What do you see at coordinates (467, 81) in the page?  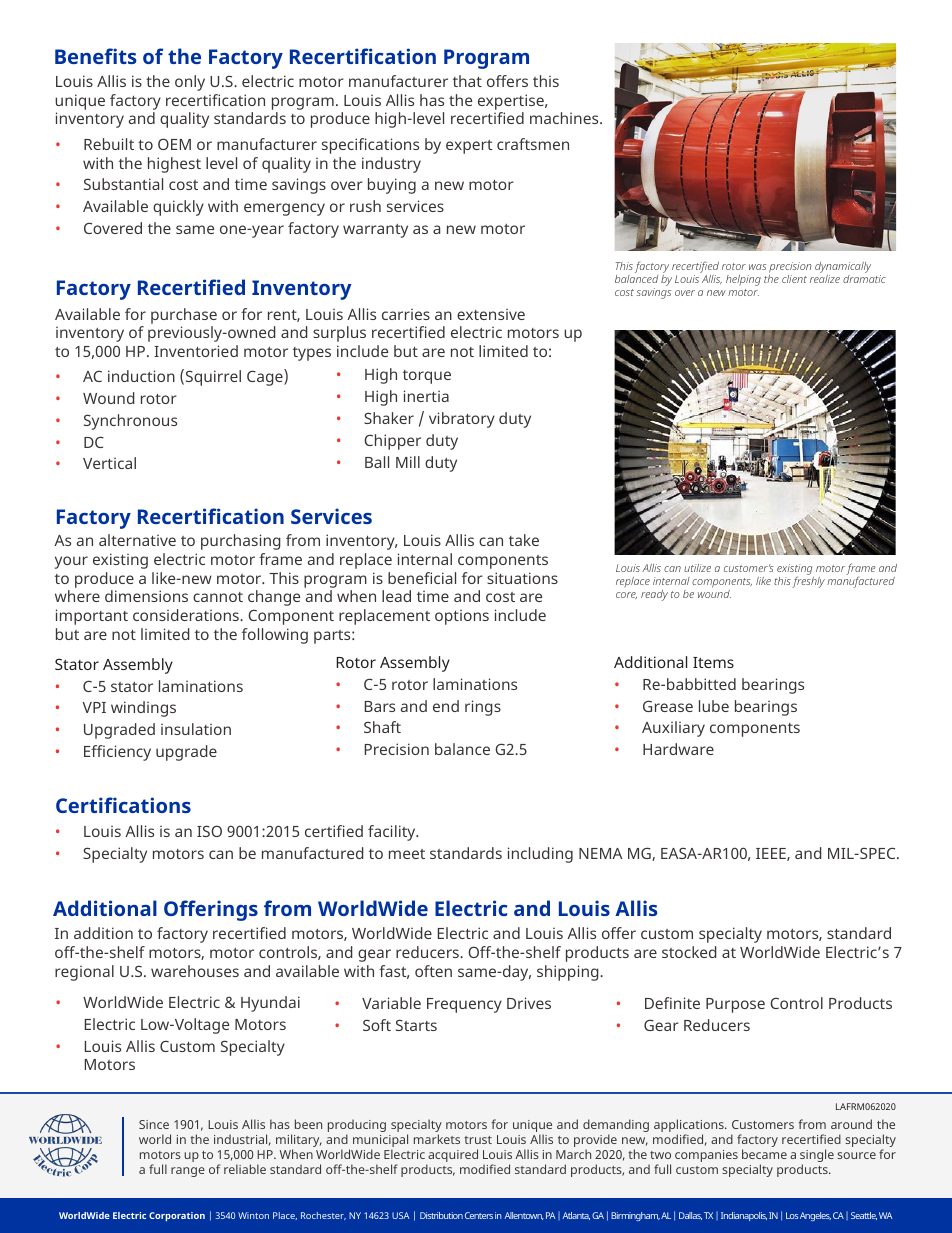 I see `that` at bounding box center [467, 81].
